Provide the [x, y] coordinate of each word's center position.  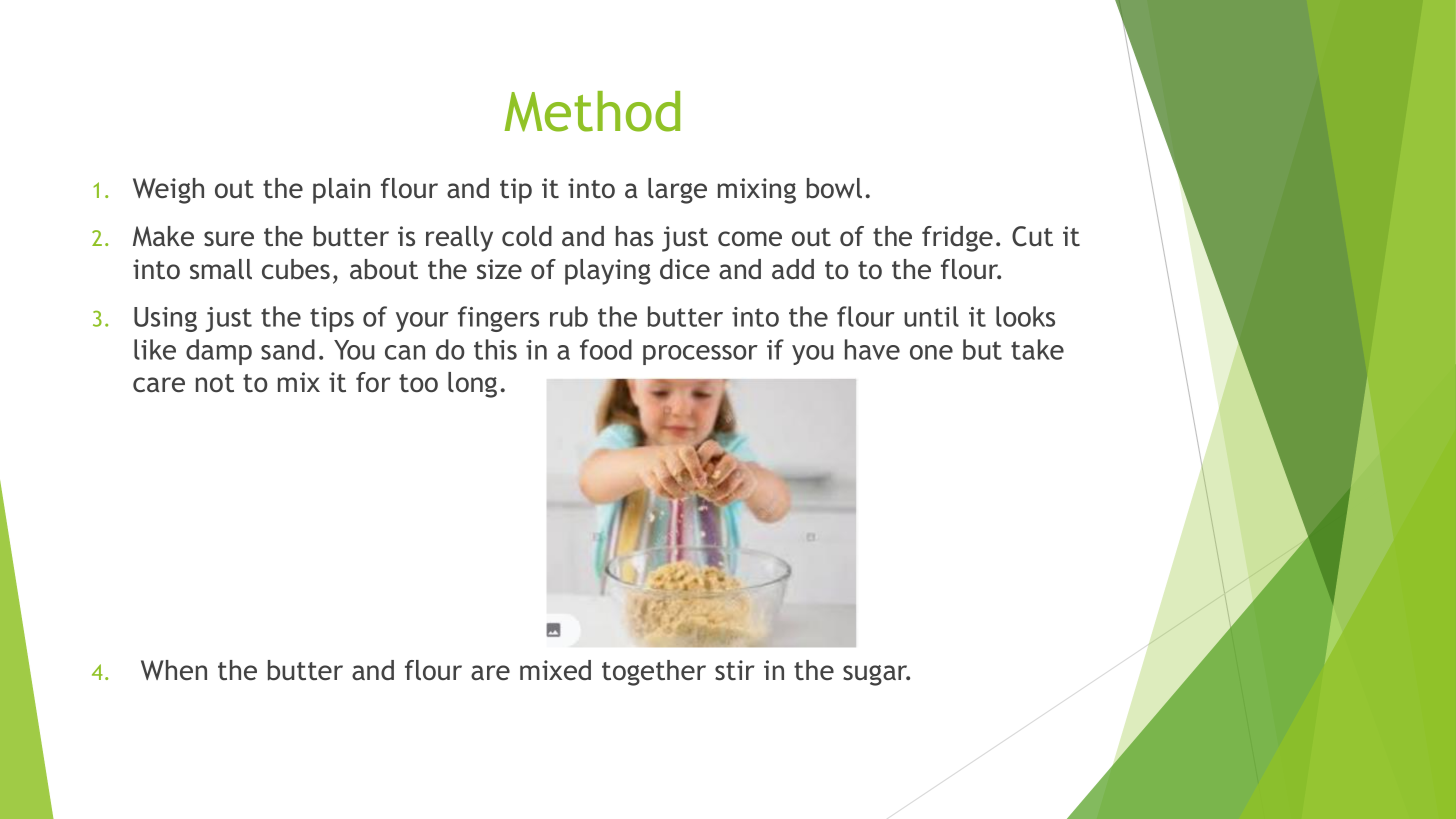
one [931, 352]
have [872, 349]
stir [735, 670]
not [215, 383]
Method [592, 111]
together [654, 673]
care [159, 384]
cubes [296, 269]
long [472, 385]
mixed [555, 670]
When [174, 670]
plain [341, 191]
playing [608, 272]
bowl [834, 188]
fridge [957, 239]
